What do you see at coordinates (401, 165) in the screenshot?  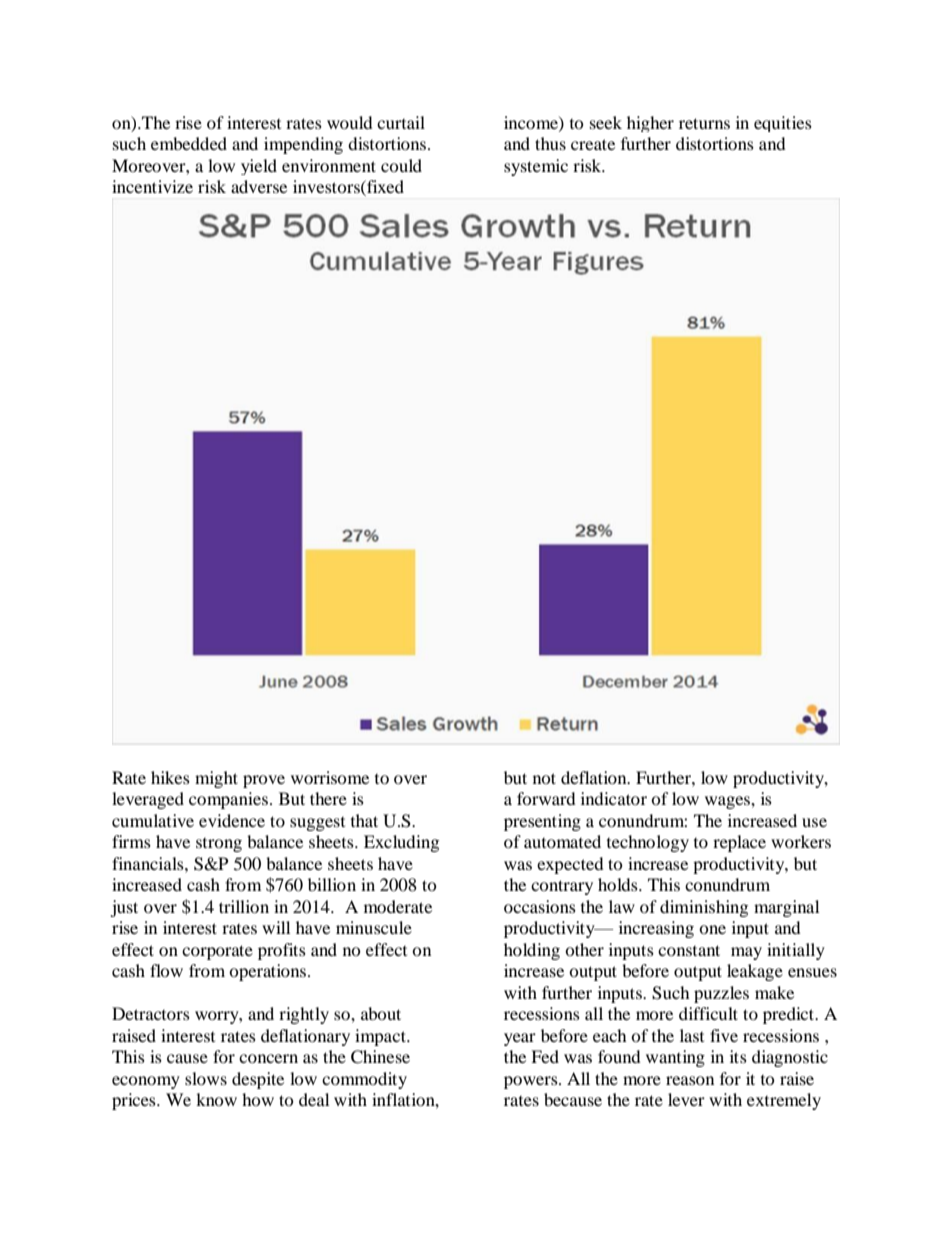 I see `could` at bounding box center [401, 165].
